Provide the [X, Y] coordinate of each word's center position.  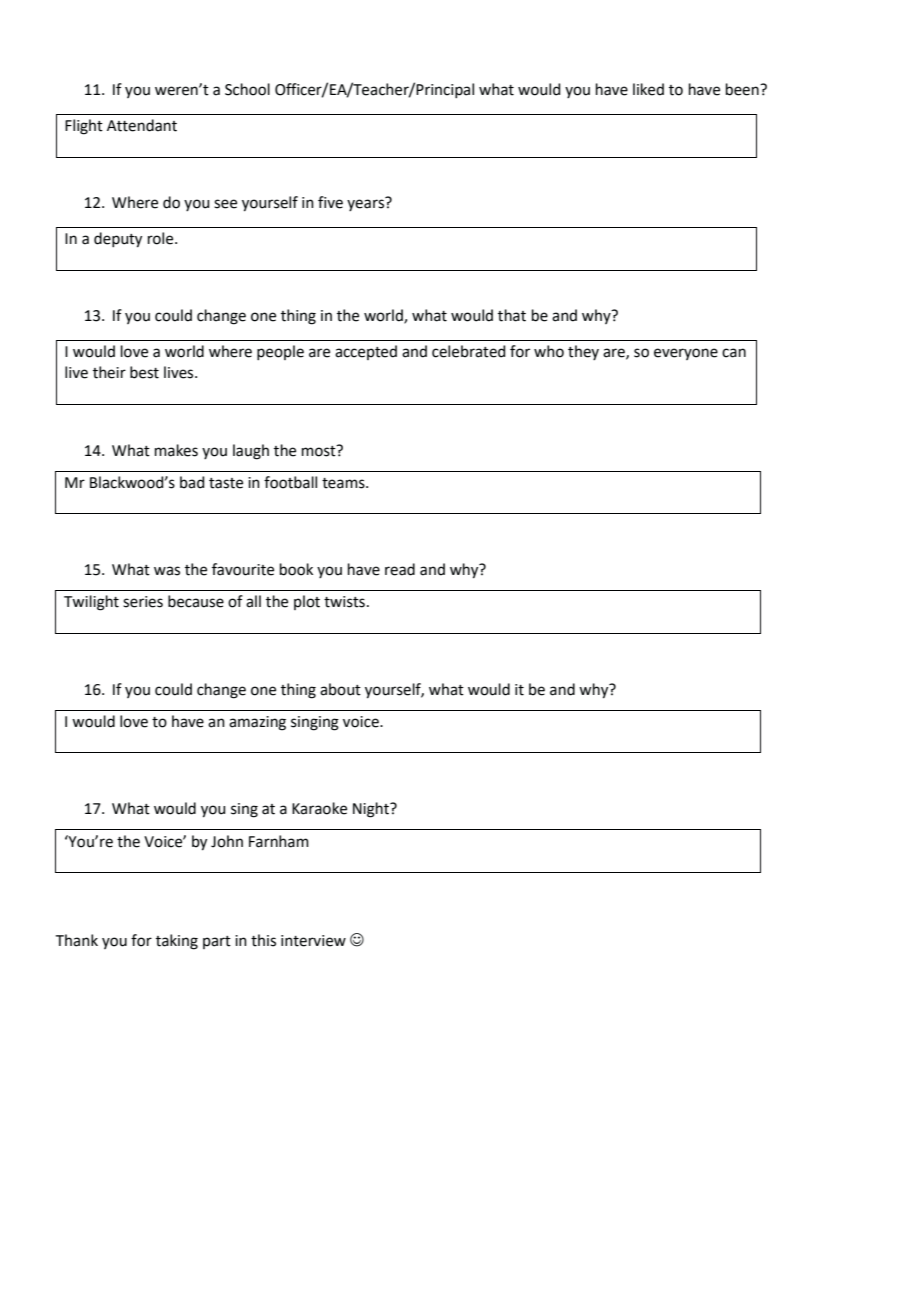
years [365, 205]
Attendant [142, 125]
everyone [686, 354]
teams [344, 483]
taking [177, 942]
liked [648, 89]
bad [192, 482]
